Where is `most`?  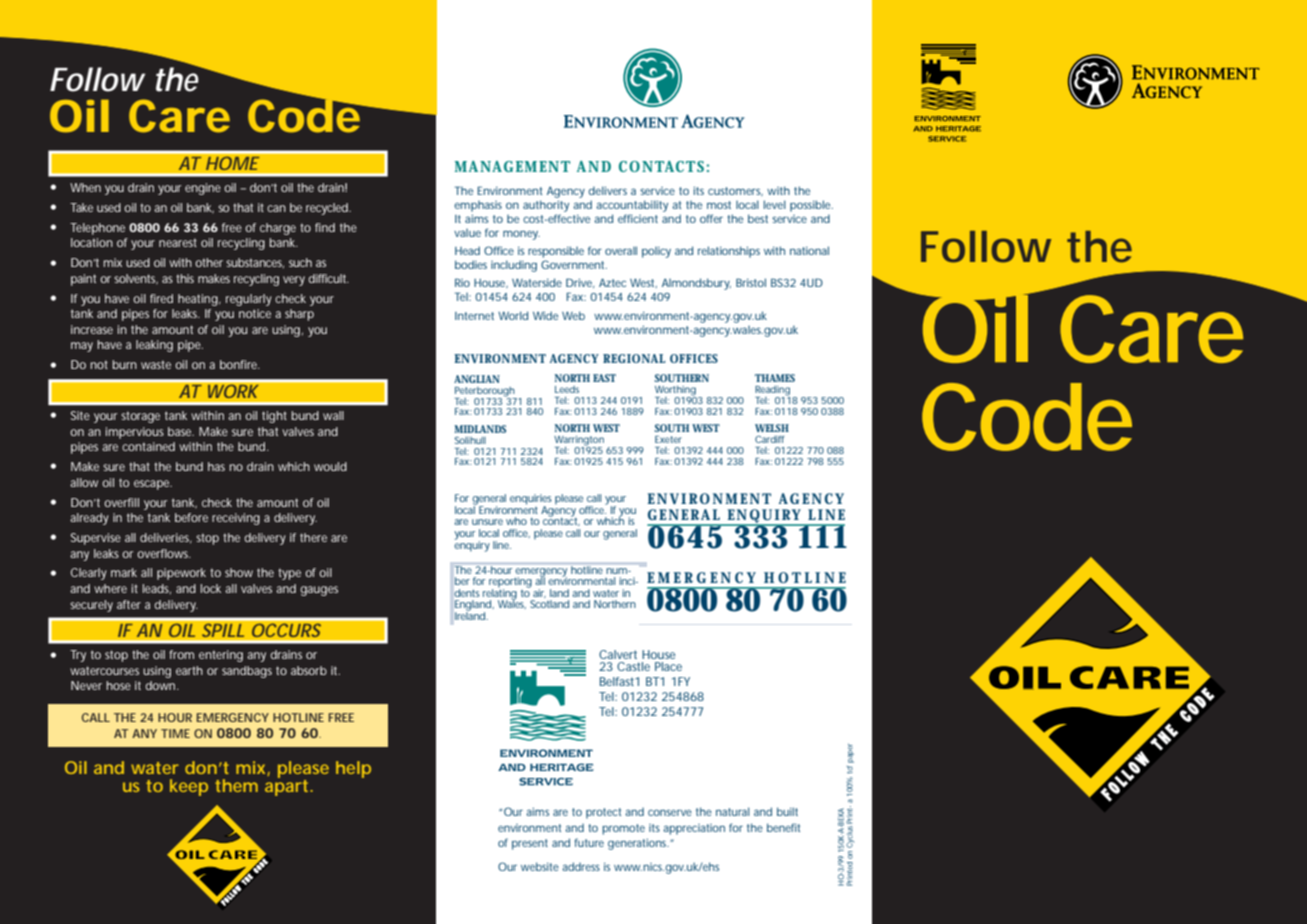
most is located at coordinates (719, 205).
